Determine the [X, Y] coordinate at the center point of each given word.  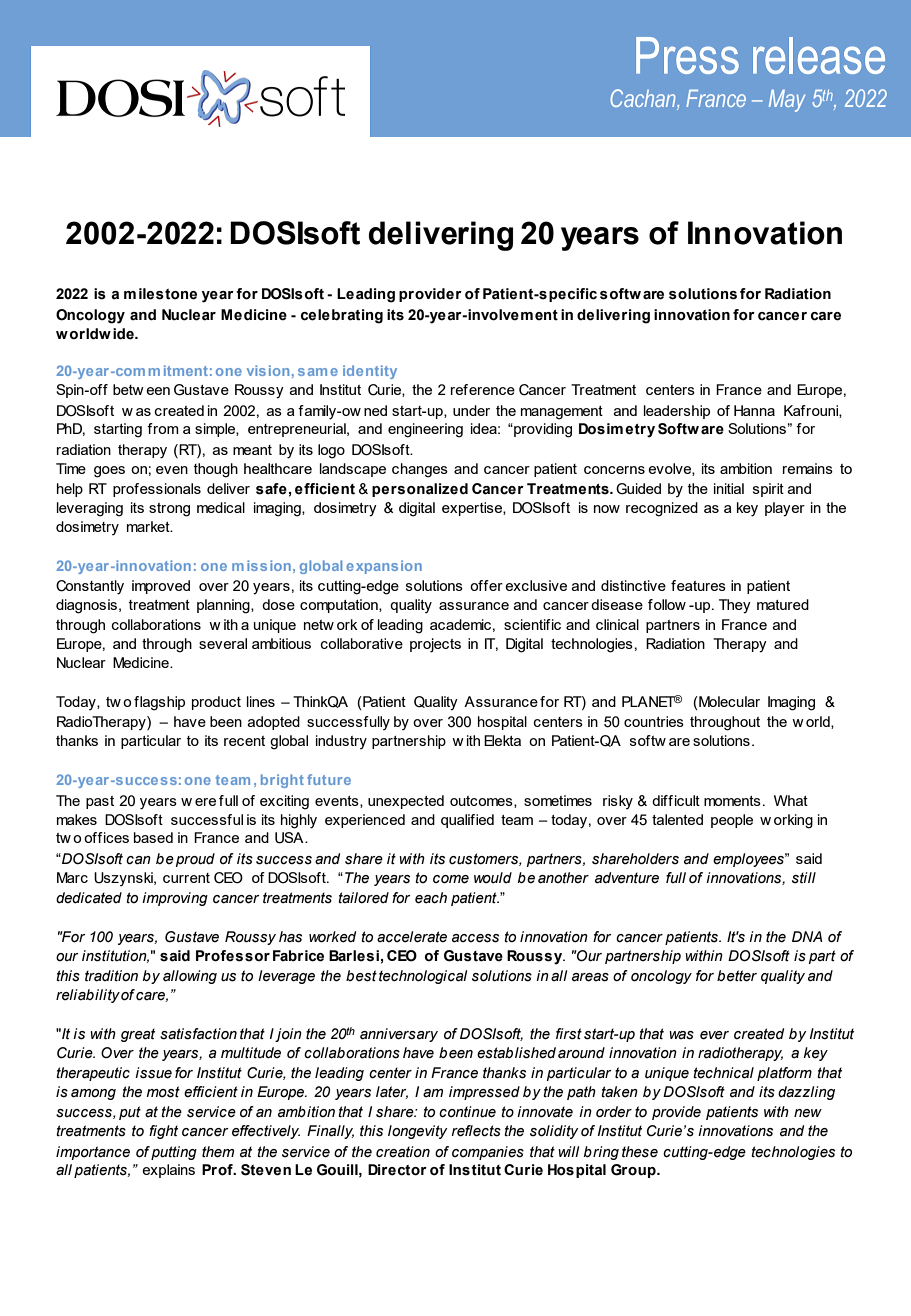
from [163, 428]
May [787, 101]
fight [163, 1132]
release [819, 55]
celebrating [342, 316]
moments [732, 801]
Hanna [754, 410]
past [100, 802]
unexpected [406, 802]
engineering [425, 430]
